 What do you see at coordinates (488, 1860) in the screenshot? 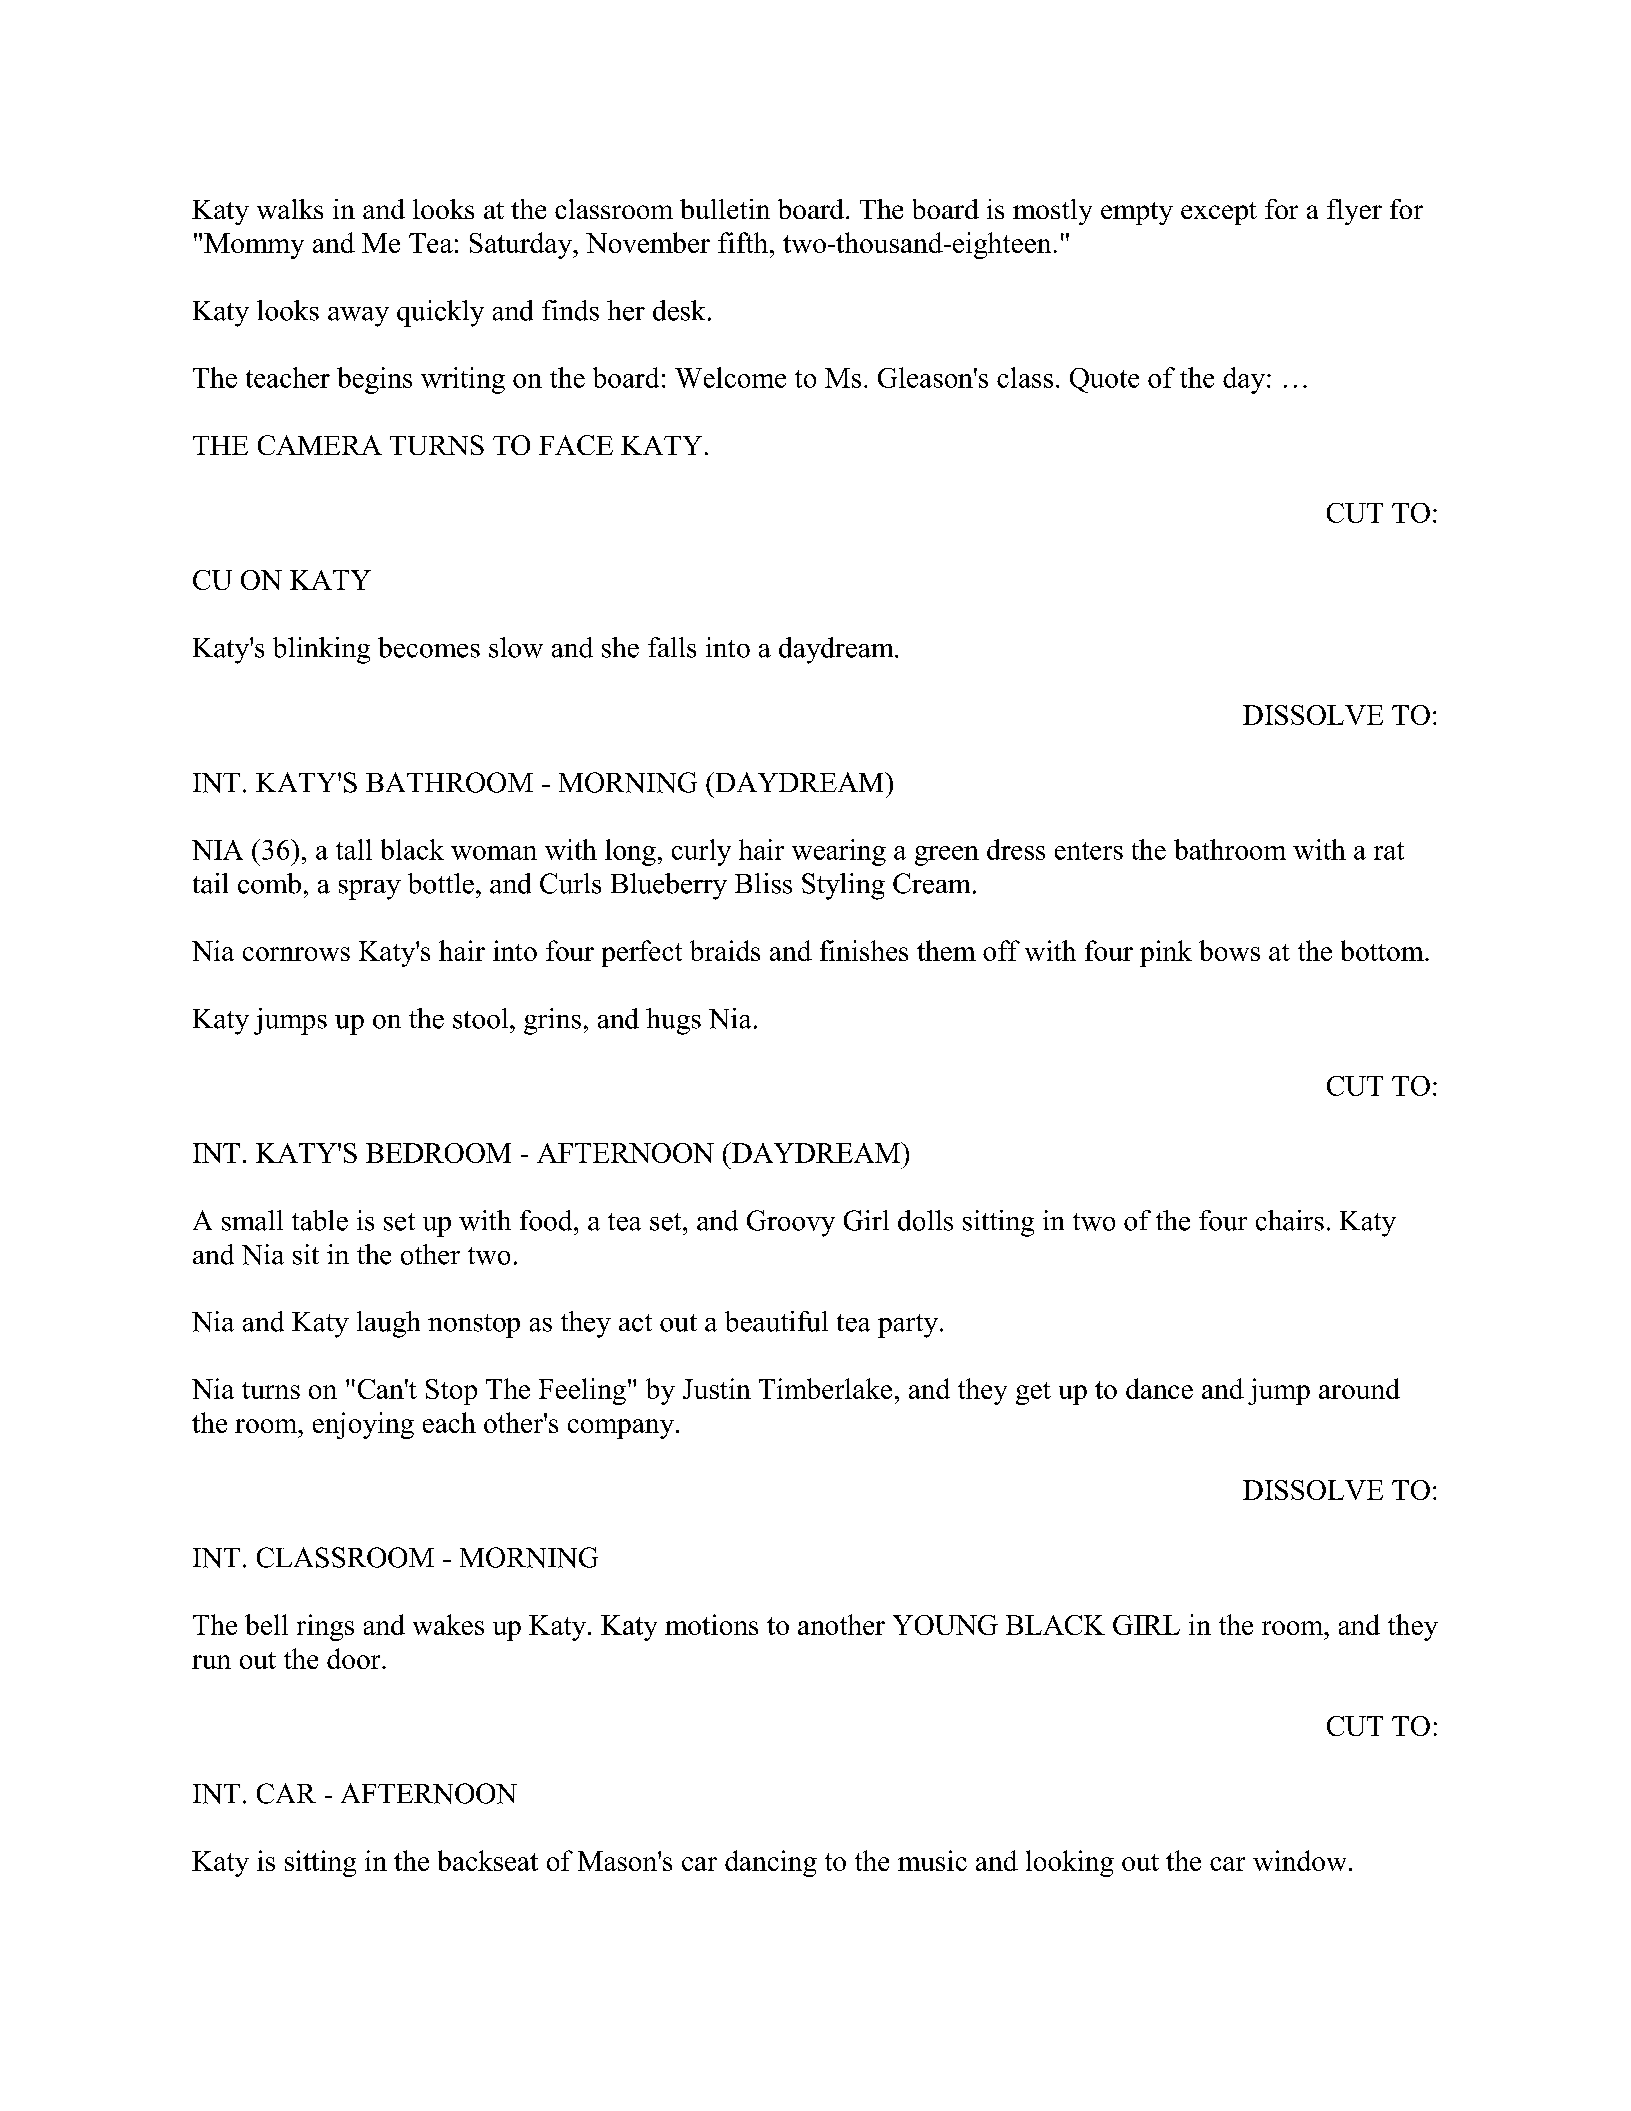
I see `backseat` at bounding box center [488, 1860].
